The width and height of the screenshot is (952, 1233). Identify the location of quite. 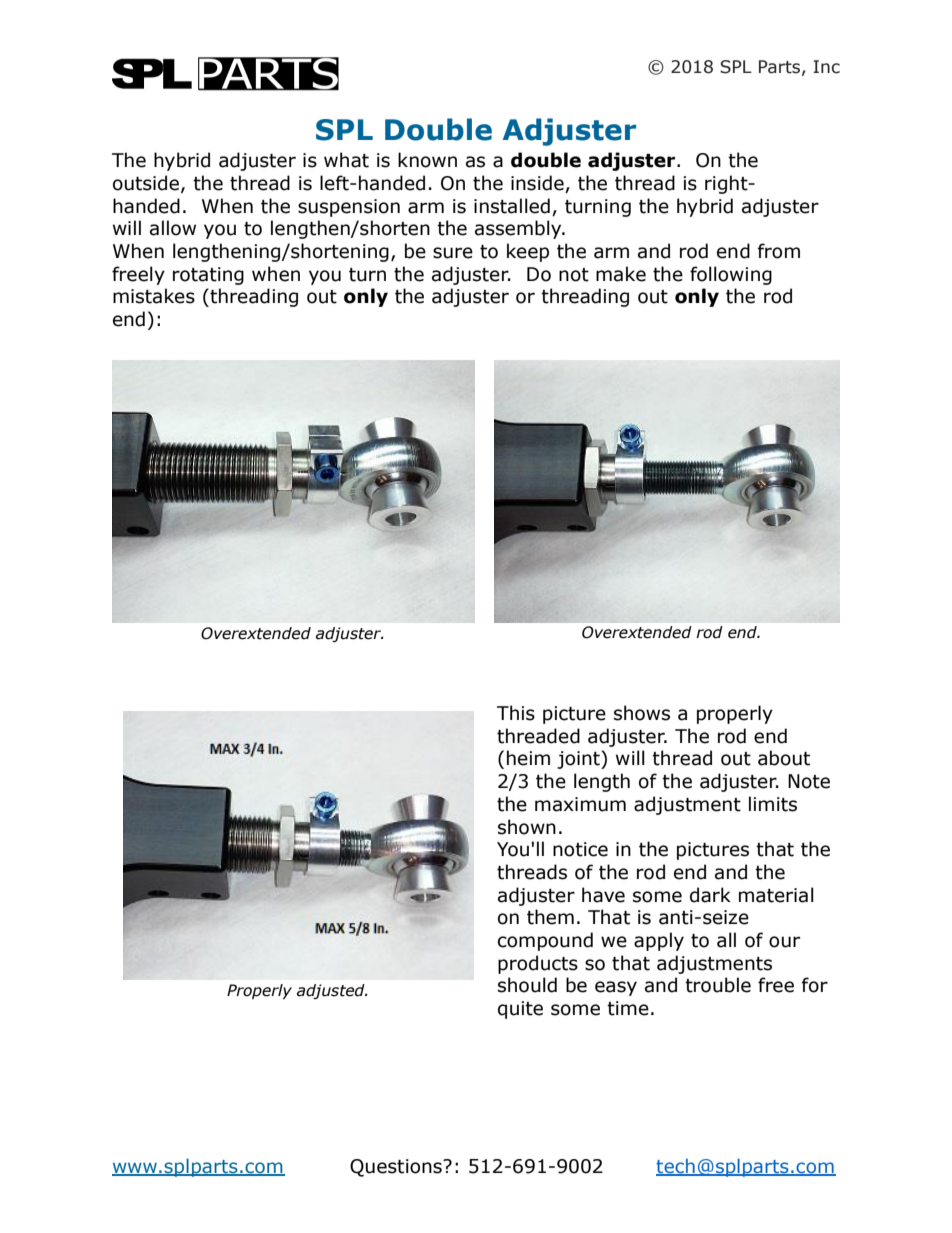
(520, 1010).
